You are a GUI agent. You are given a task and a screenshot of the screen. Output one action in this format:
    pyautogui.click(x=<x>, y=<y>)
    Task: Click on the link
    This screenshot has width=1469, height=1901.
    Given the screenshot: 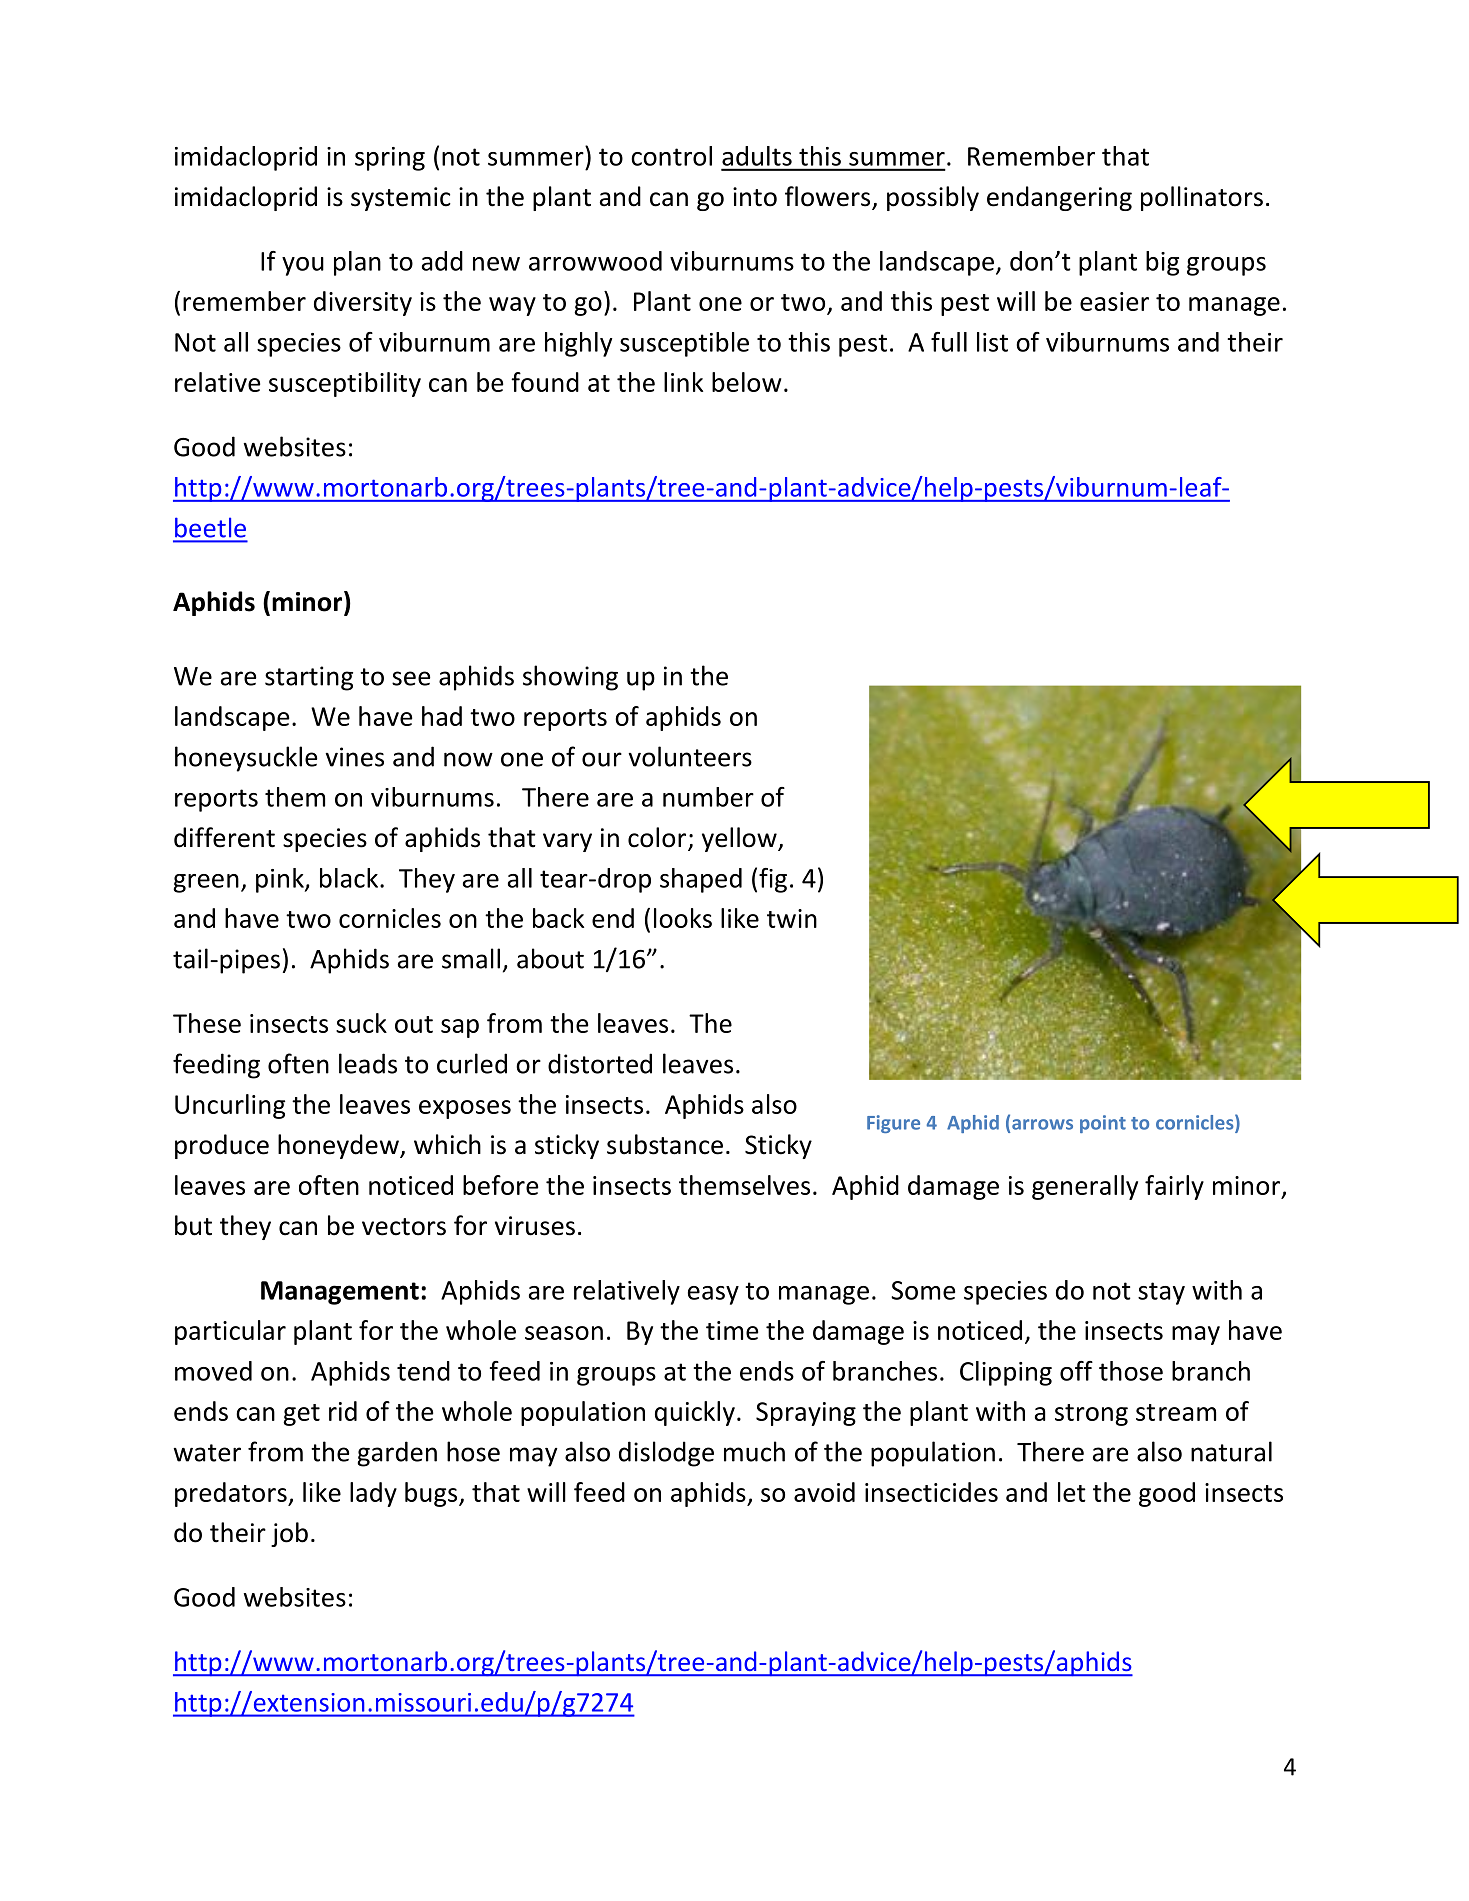 What is the action you would take?
    pyautogui.click(x=683, y=382)
